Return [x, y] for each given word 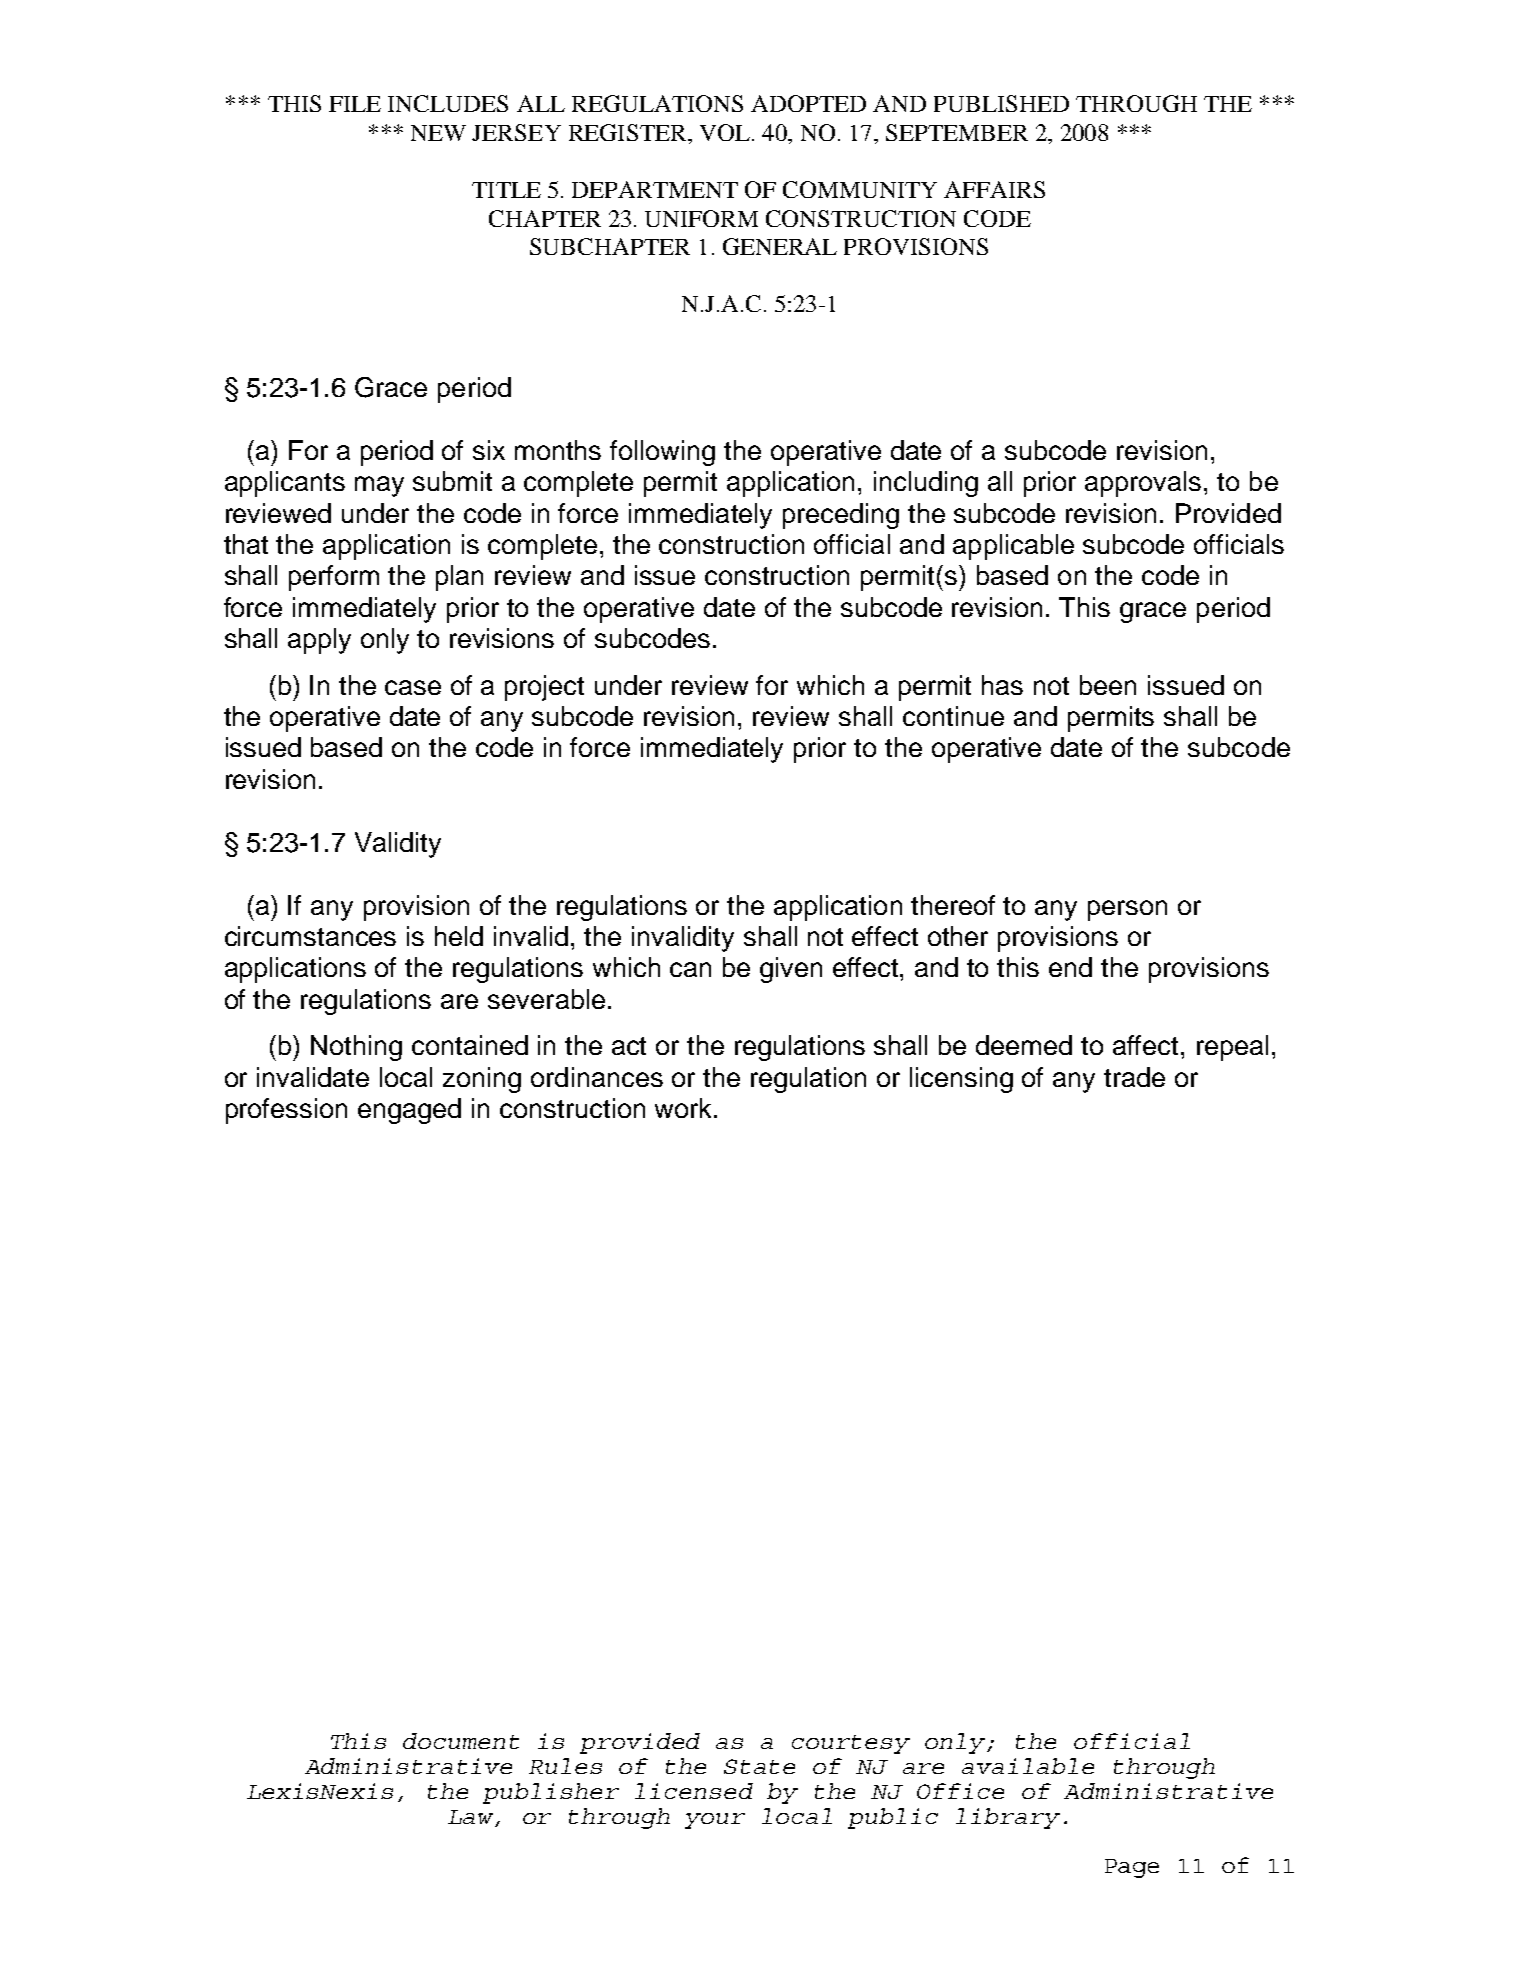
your [715, 1821]
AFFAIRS [994, 189]
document [461, 1741]
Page [1132, 1868]
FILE [355, 104]
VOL [725, 132]
